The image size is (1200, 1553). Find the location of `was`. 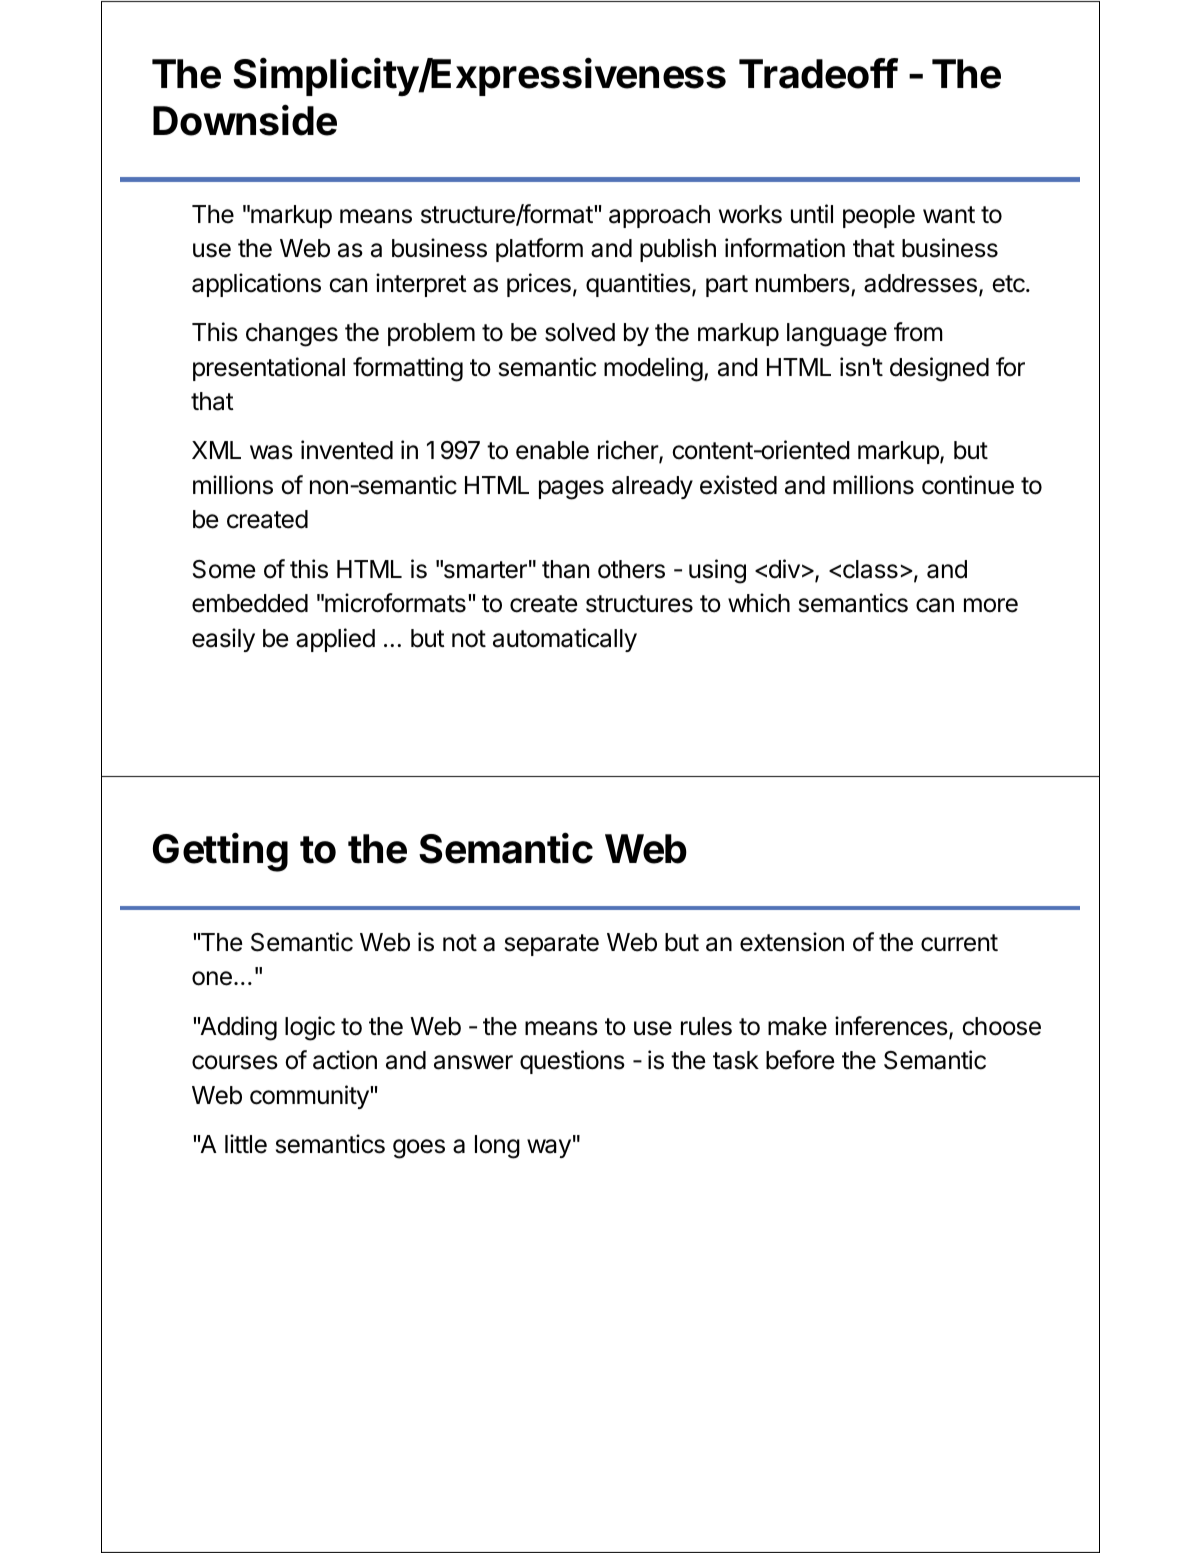

was is located at coordinates (271, 452).
